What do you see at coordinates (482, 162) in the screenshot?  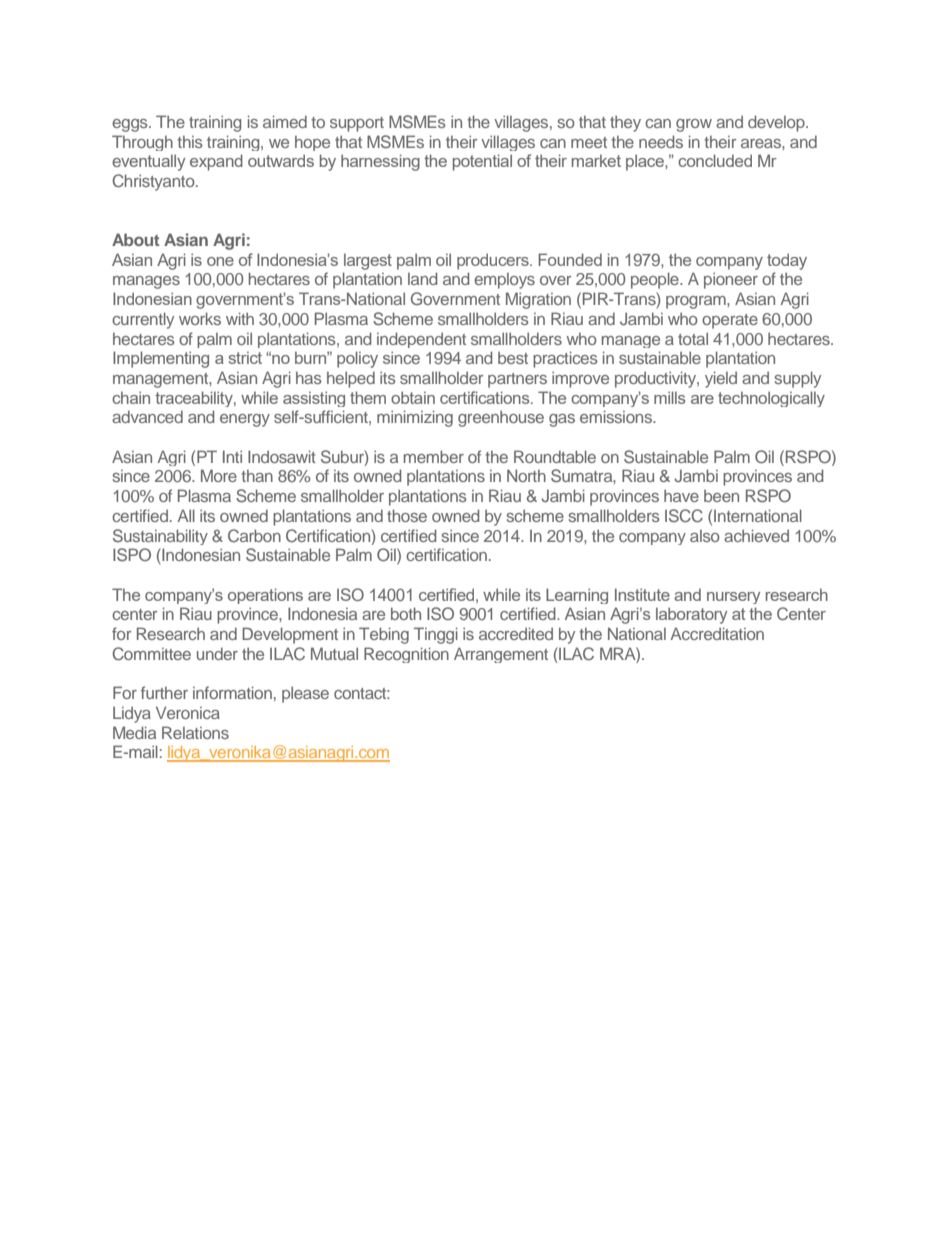 I see `potential` at bounding box center [482, 162].
